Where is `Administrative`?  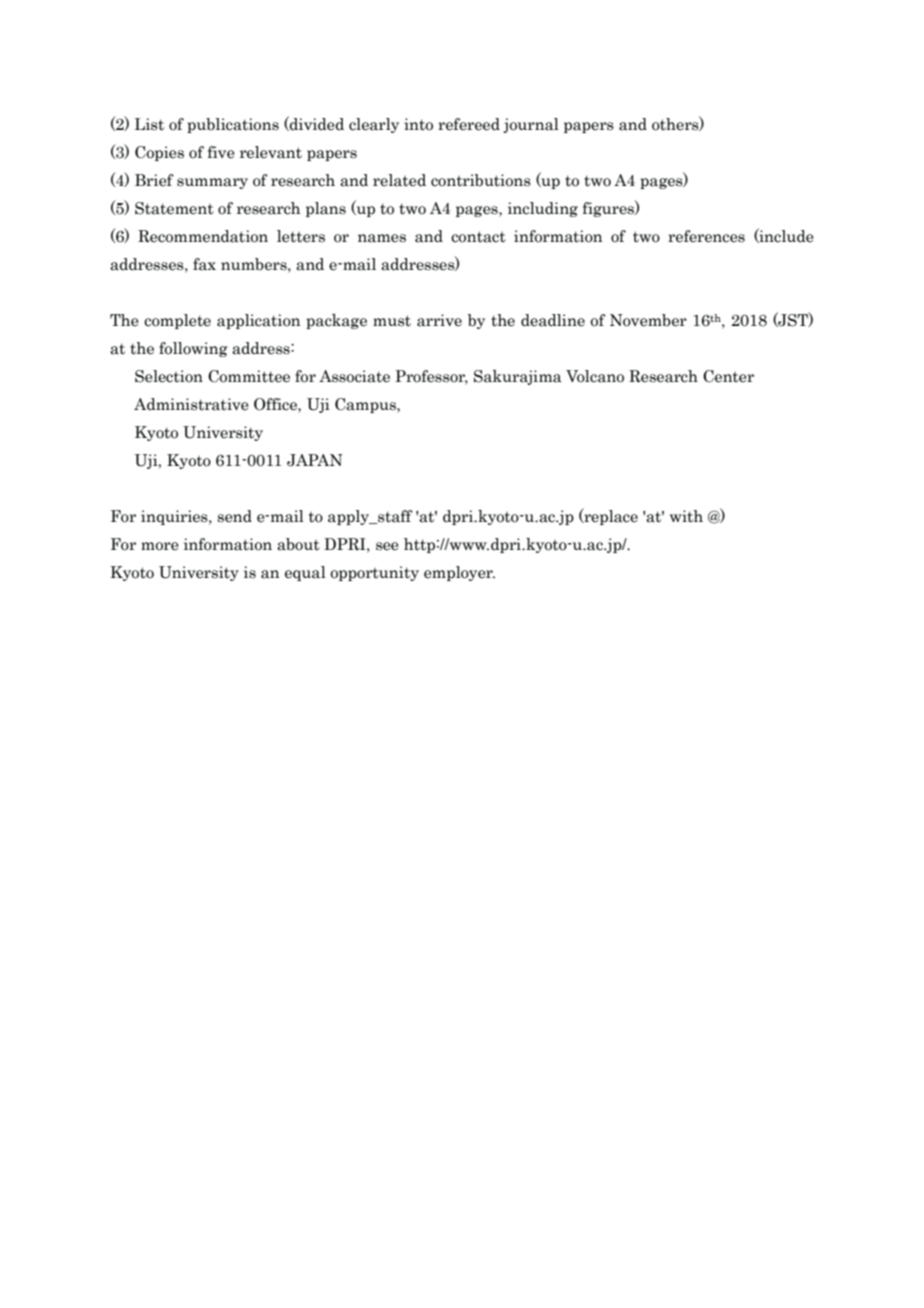
Administrative is located at coordinates (191, 404).
